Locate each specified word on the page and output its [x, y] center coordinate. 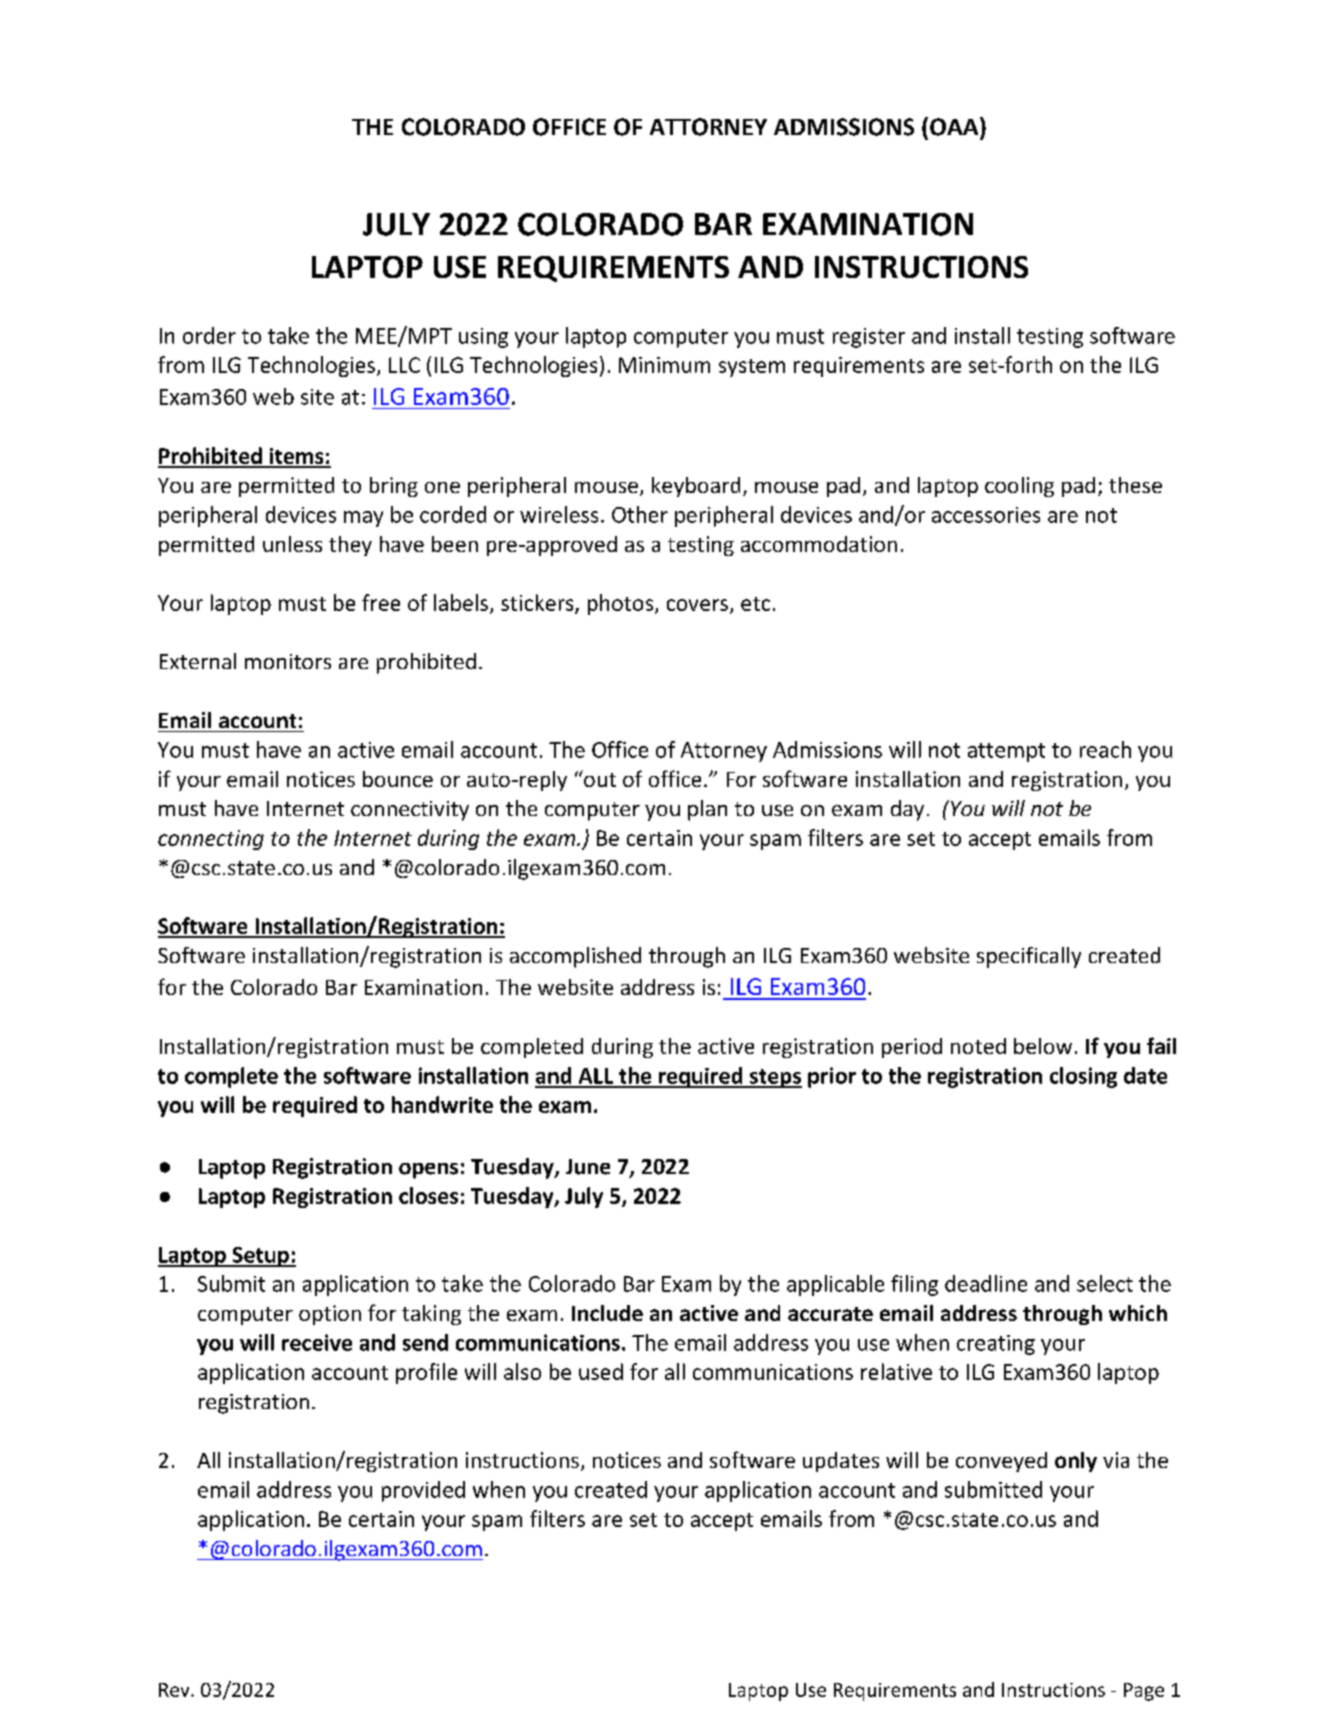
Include [607, 1313]
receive [317, 1342]
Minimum [664, 365]
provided [423, 1491]
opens [428, 1171]
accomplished [575, 957]
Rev [175, 1690]
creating [996, 1345]
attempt [1006, 752]
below [1043, 1046]
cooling [1019, 487]
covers [699, 606]
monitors [288, 661]
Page [1144, 1692]
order [209, 335]
